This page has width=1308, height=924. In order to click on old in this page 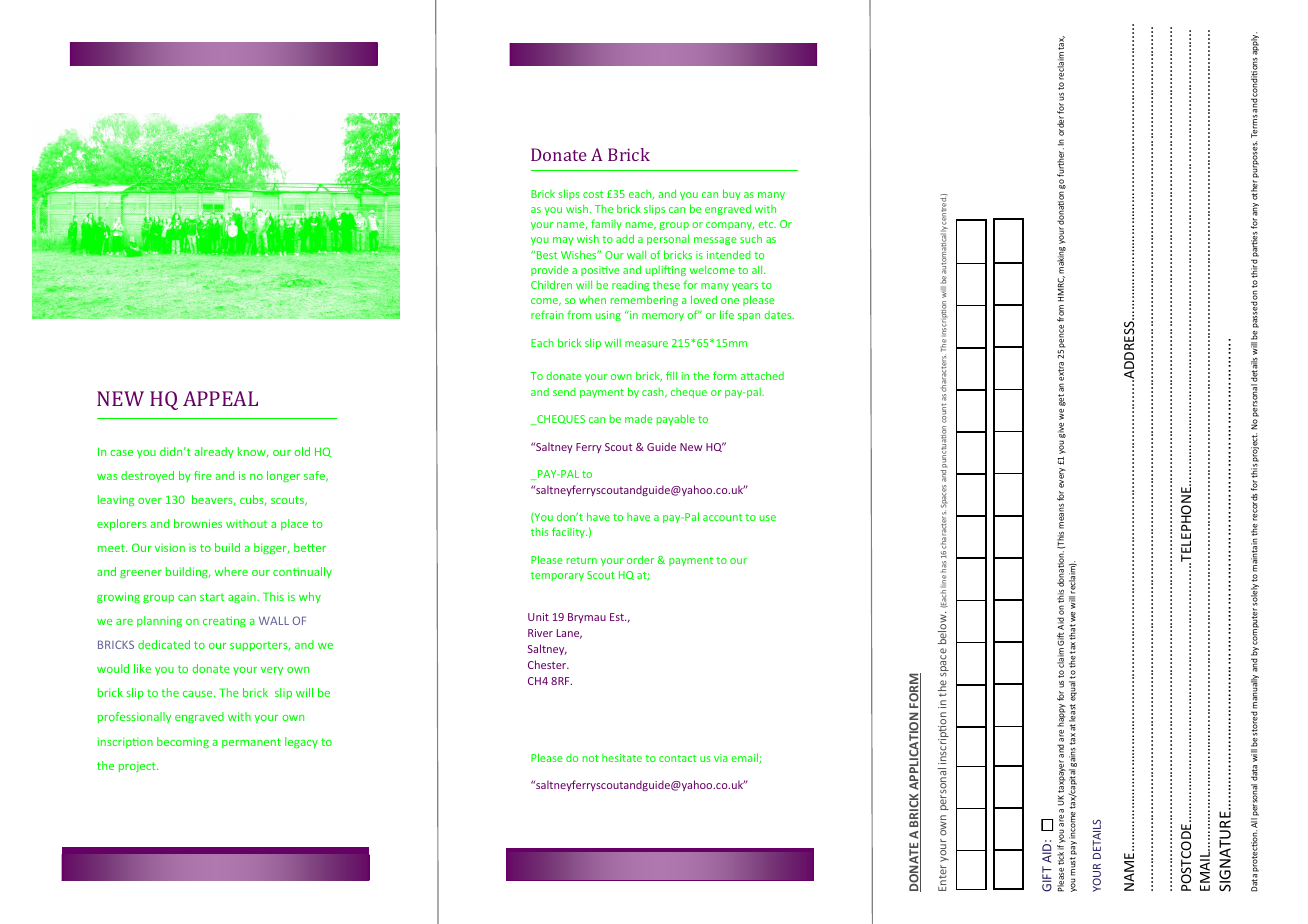, I will do `click(302, 451)`.
